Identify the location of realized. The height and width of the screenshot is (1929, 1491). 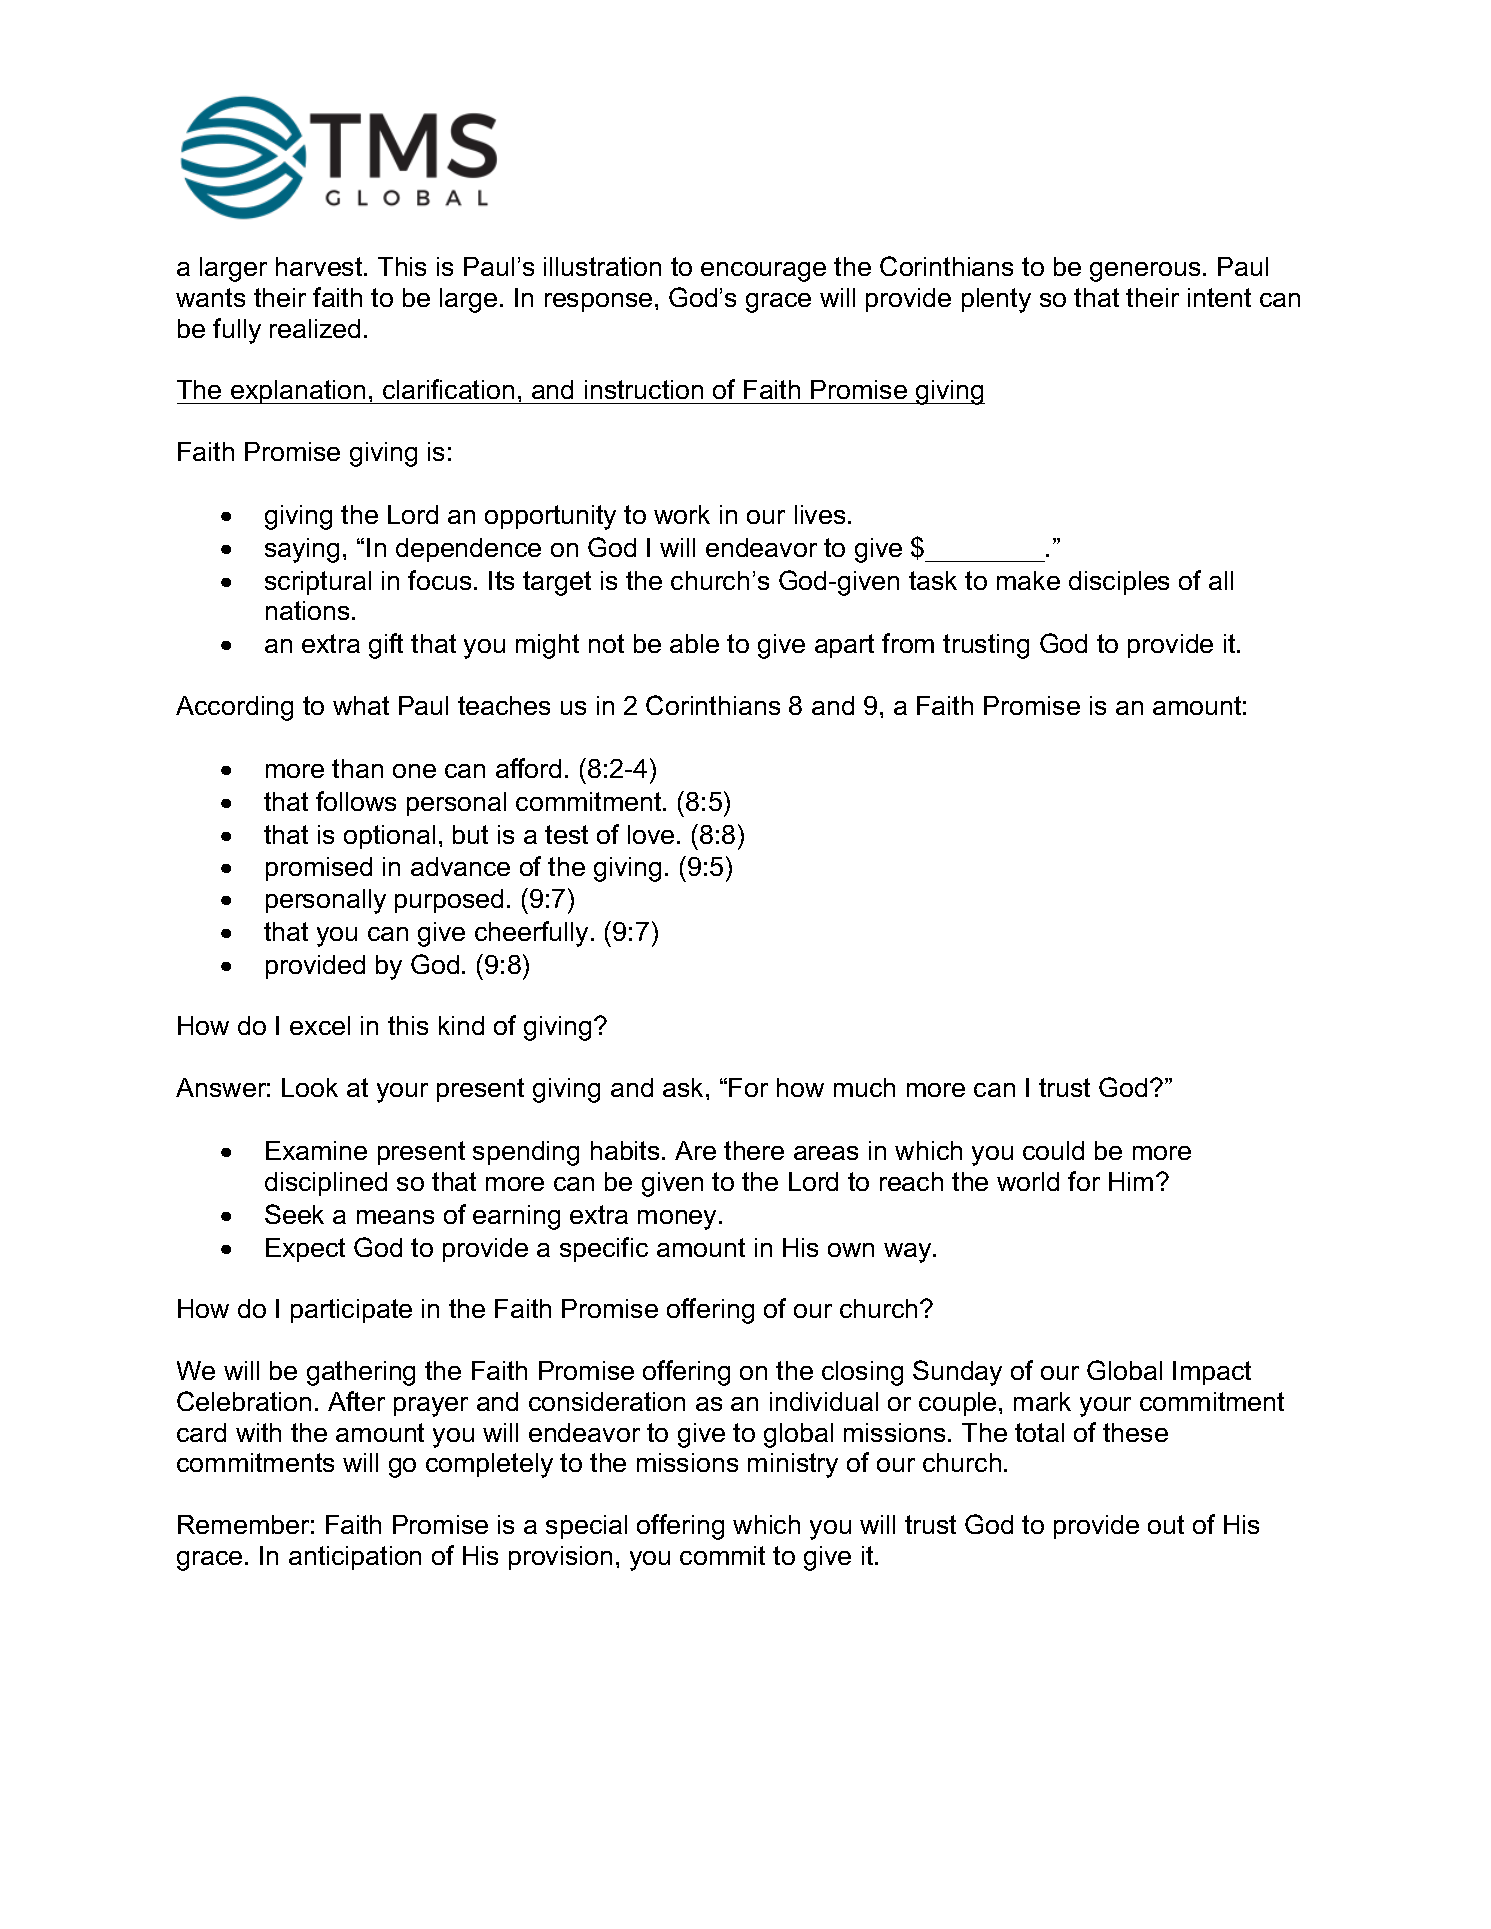
(315, 328).
